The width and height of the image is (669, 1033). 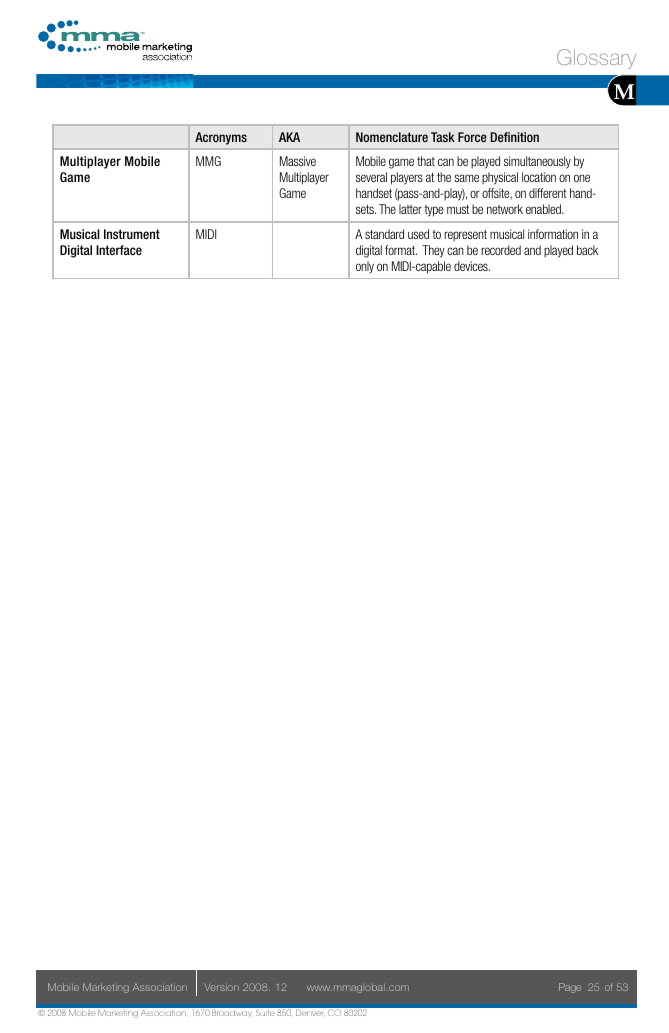 What do you see at coordinates (588, 250) in the image?
I see `back` at bounding box center [588, 250].
